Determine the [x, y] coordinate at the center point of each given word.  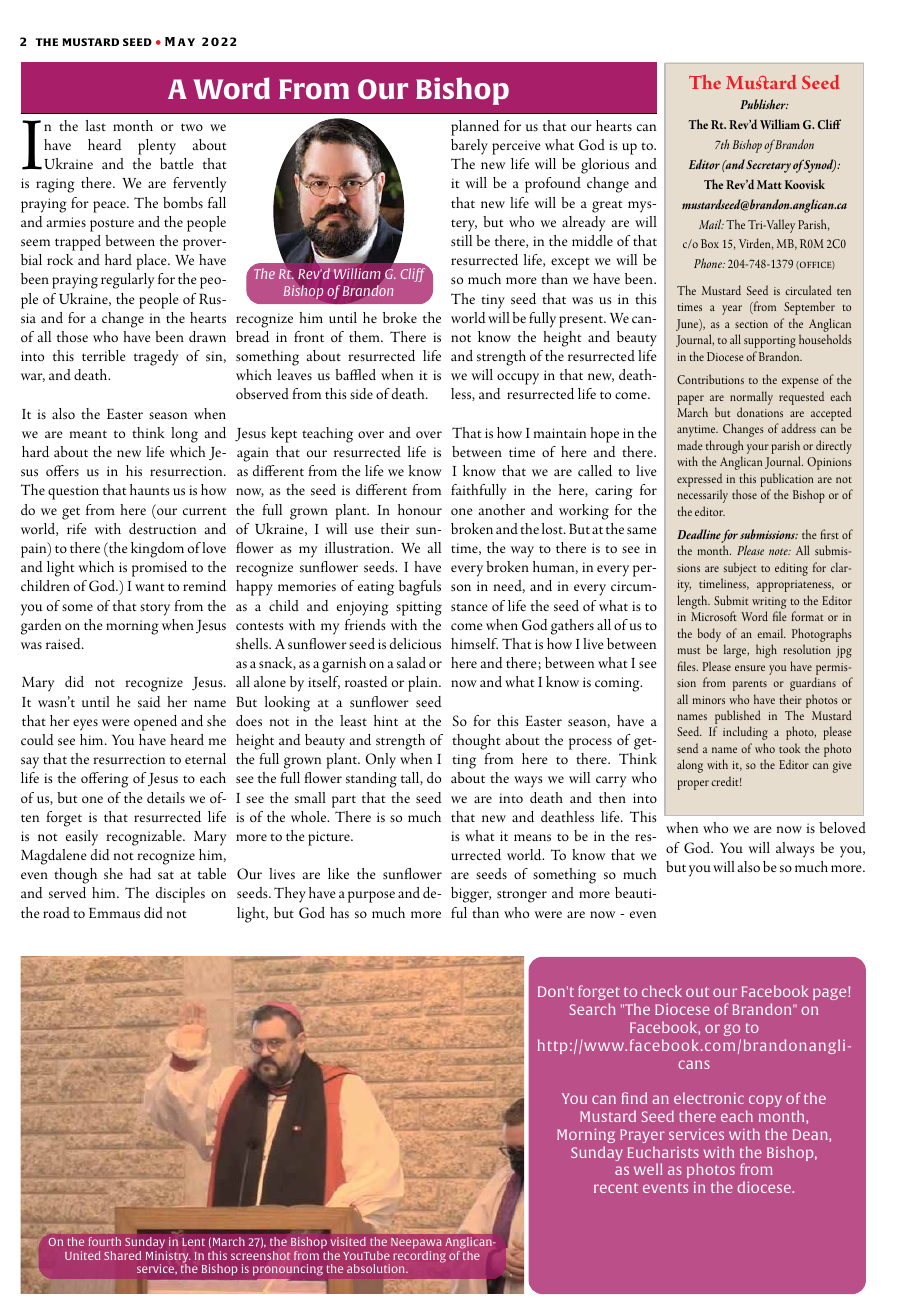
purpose [371, 897]
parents [750, 686]
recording [419, 1257]
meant [88, 434]
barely [469, 147]
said [149, 702]
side [361, 394]
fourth [105, 1241]
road [56, 912]
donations [760, 412]
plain [424, 684]
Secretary [768, 166]
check [662, 991]
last [96, 125]
